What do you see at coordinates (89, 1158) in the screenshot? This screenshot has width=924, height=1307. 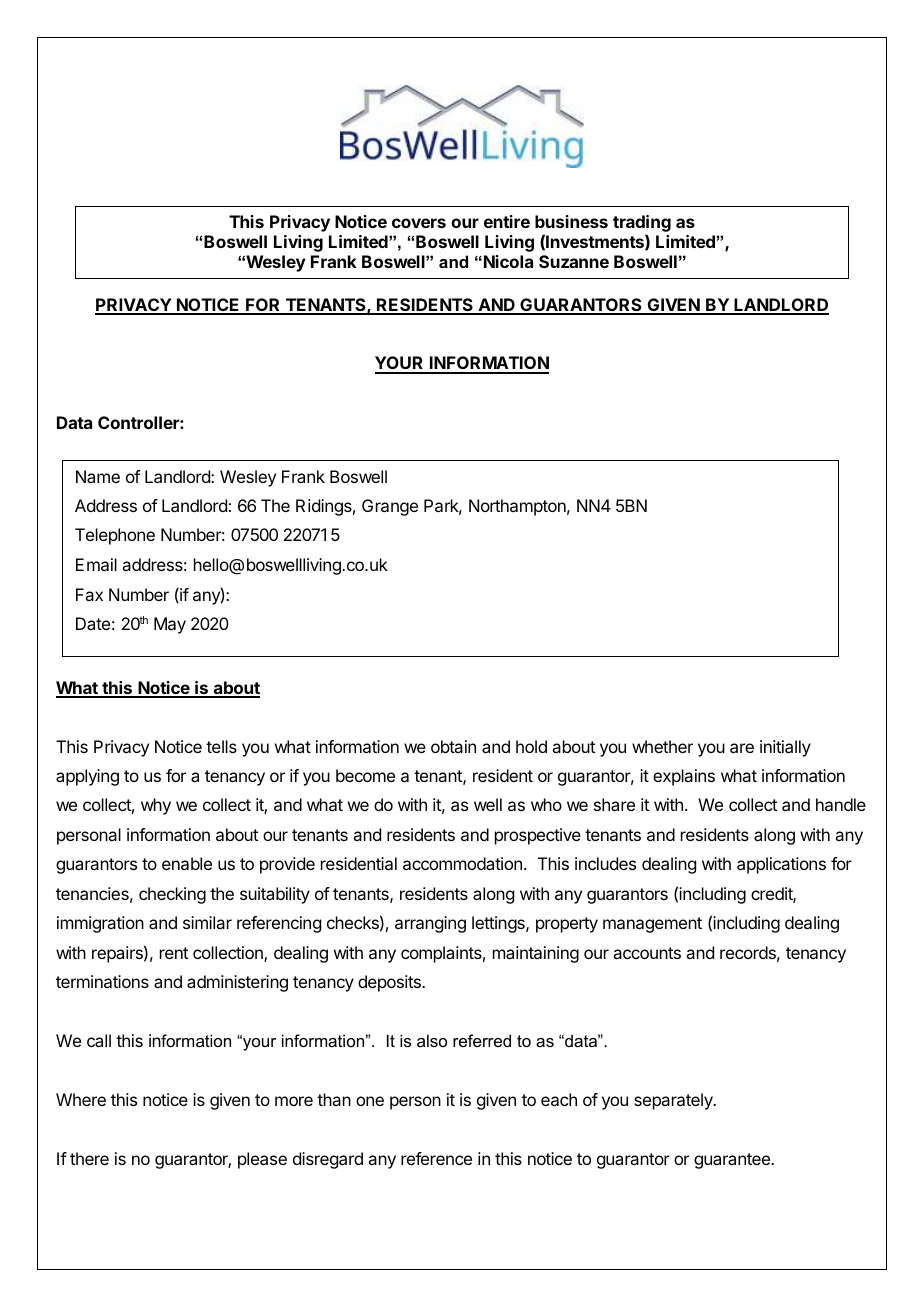 I see `there` at bounding box center [89, 1158].
